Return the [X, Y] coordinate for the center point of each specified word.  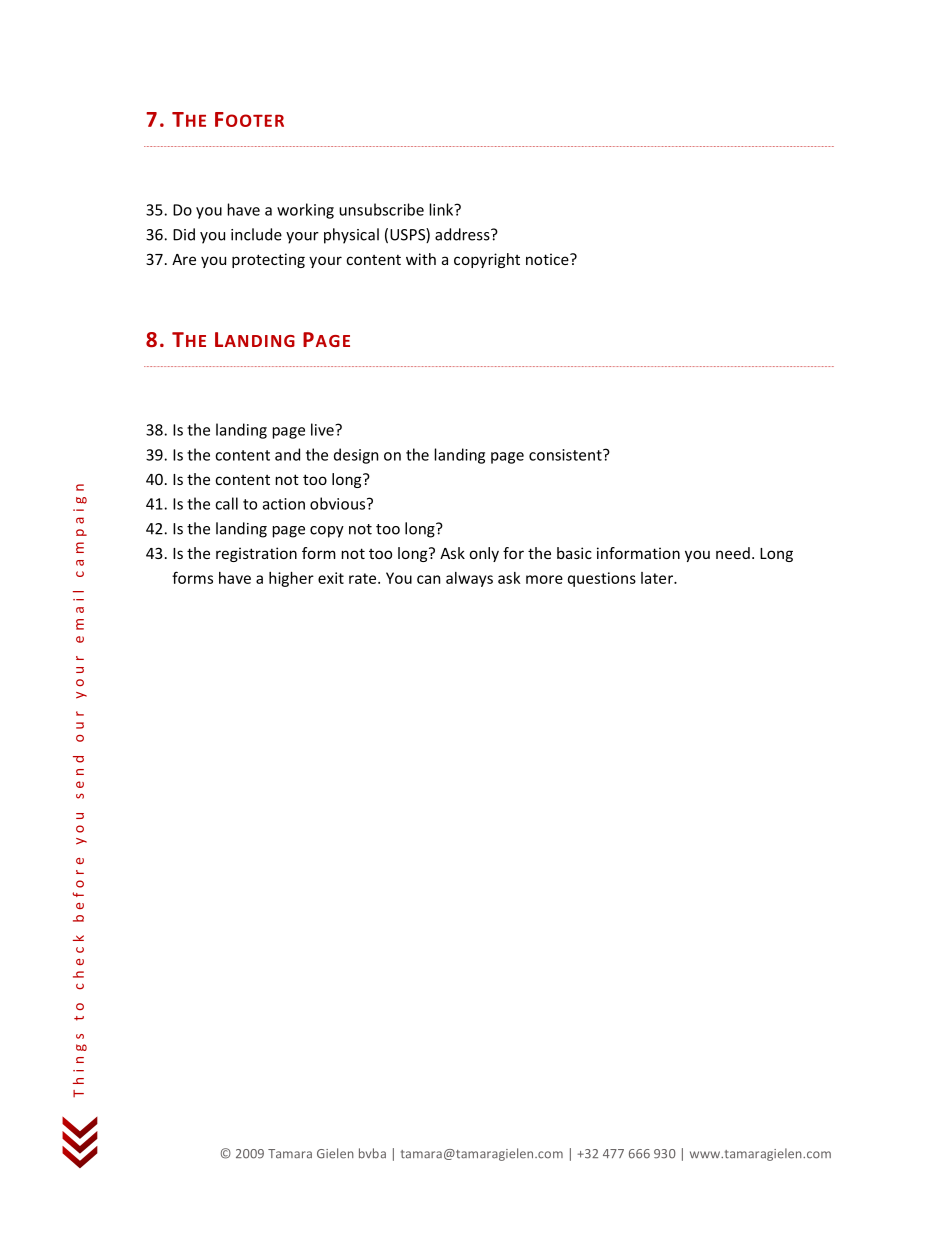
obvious [339, 503]
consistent [566, 455]
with [421, 259]
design [356, 456]
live [323, 429]
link [443, 209]
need [733, 553]
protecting [268, 260]
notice [548, 259]
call [226, 503]
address [463, 234]
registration [256, 554]
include [256, 234]
